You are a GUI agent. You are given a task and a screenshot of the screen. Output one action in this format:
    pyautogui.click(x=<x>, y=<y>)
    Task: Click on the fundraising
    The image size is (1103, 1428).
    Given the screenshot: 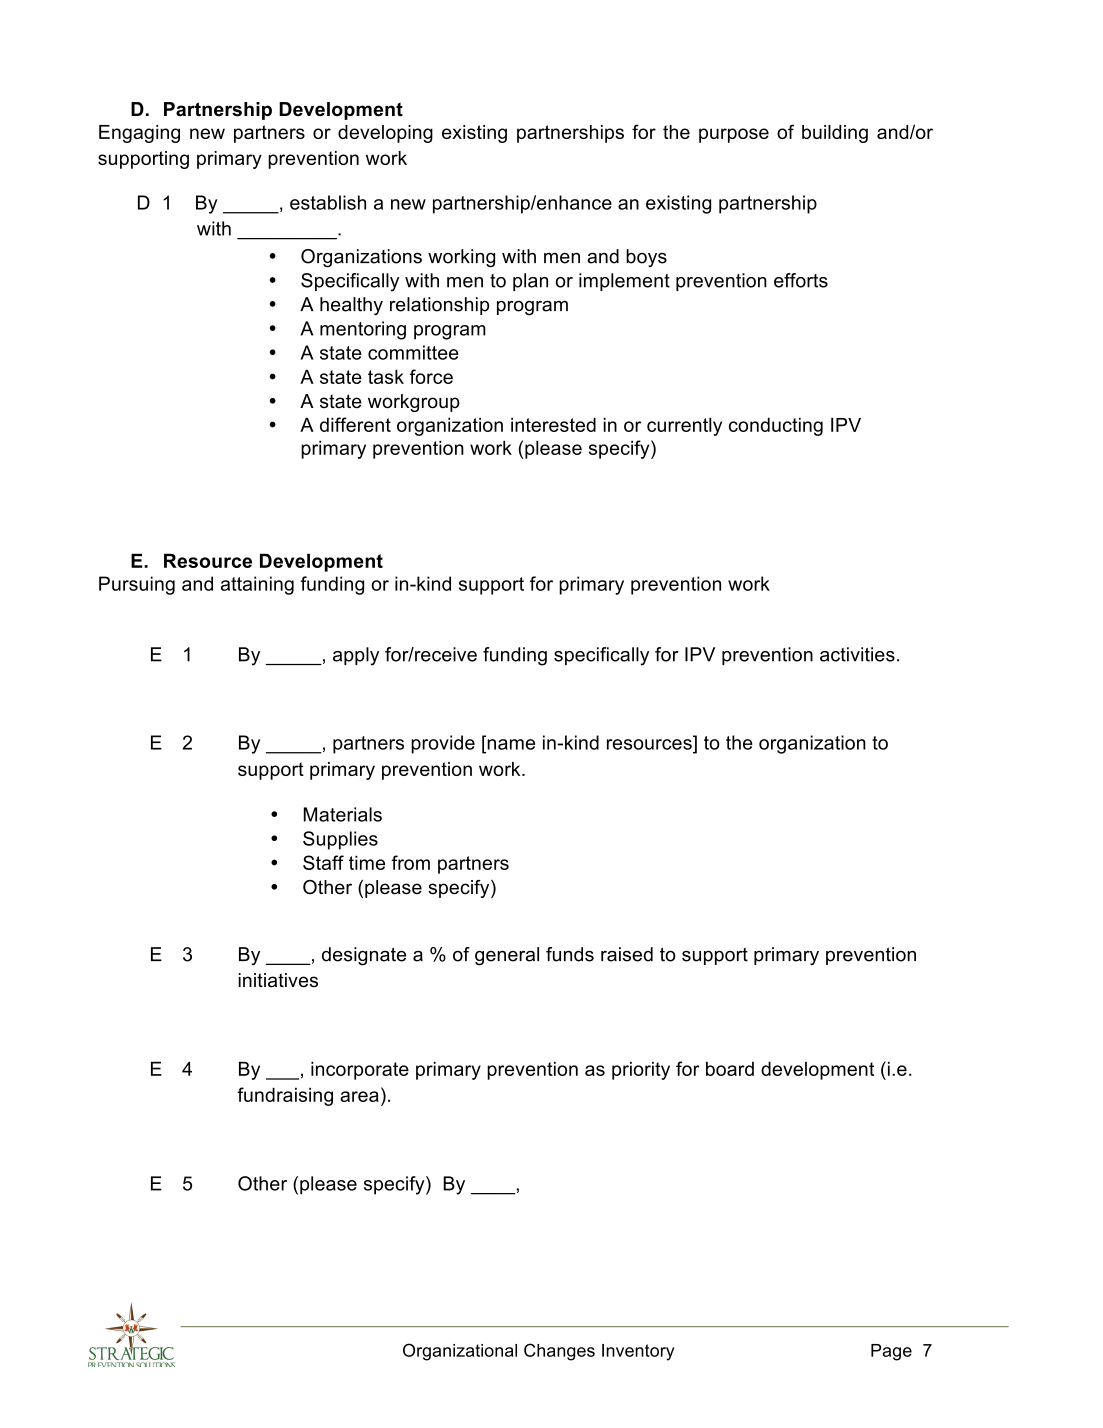 What is the action you would take?
    pyautogui.click(x=285, y=1096)
